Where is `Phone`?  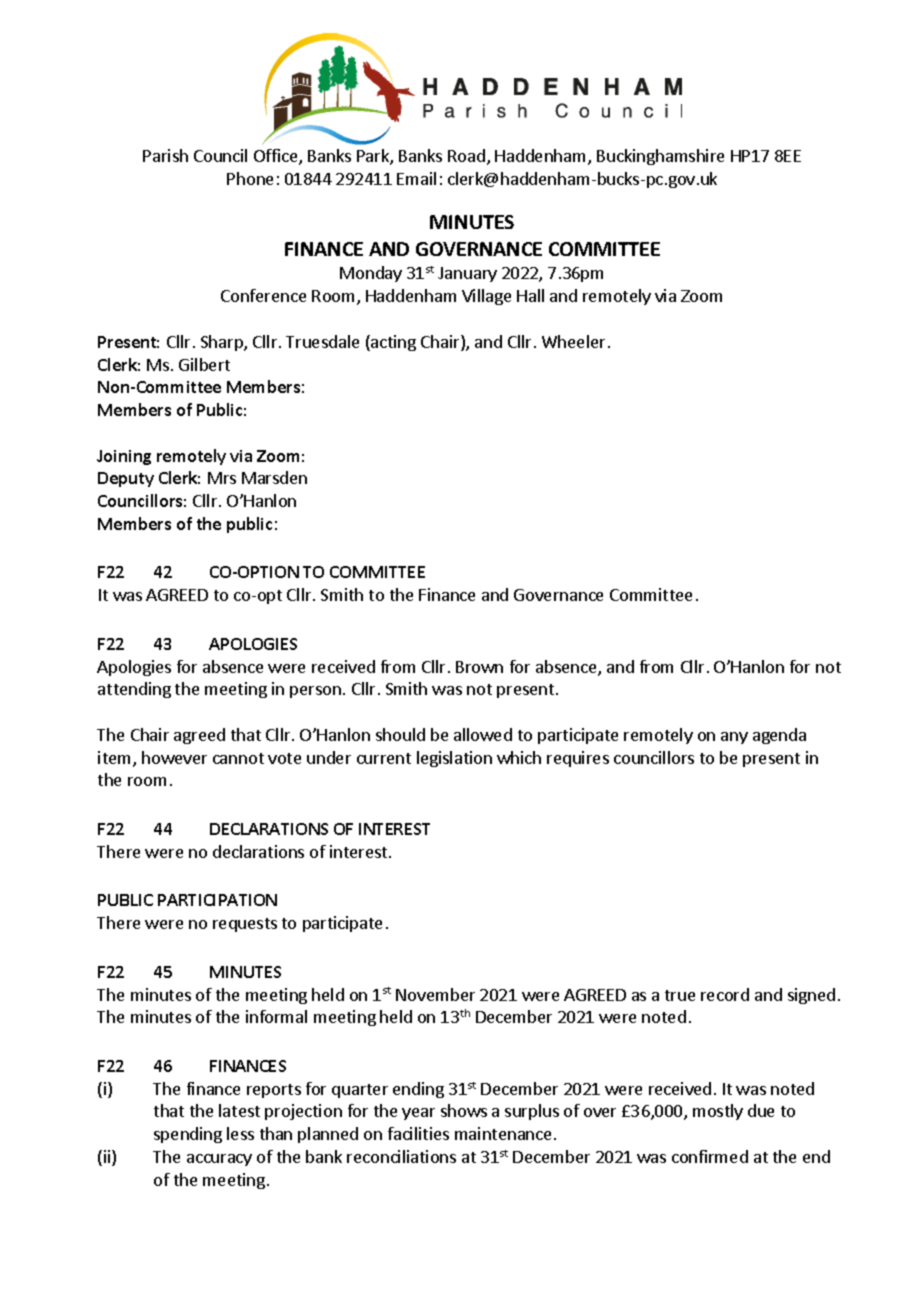
Phone is located at coordinates (250, 178).
